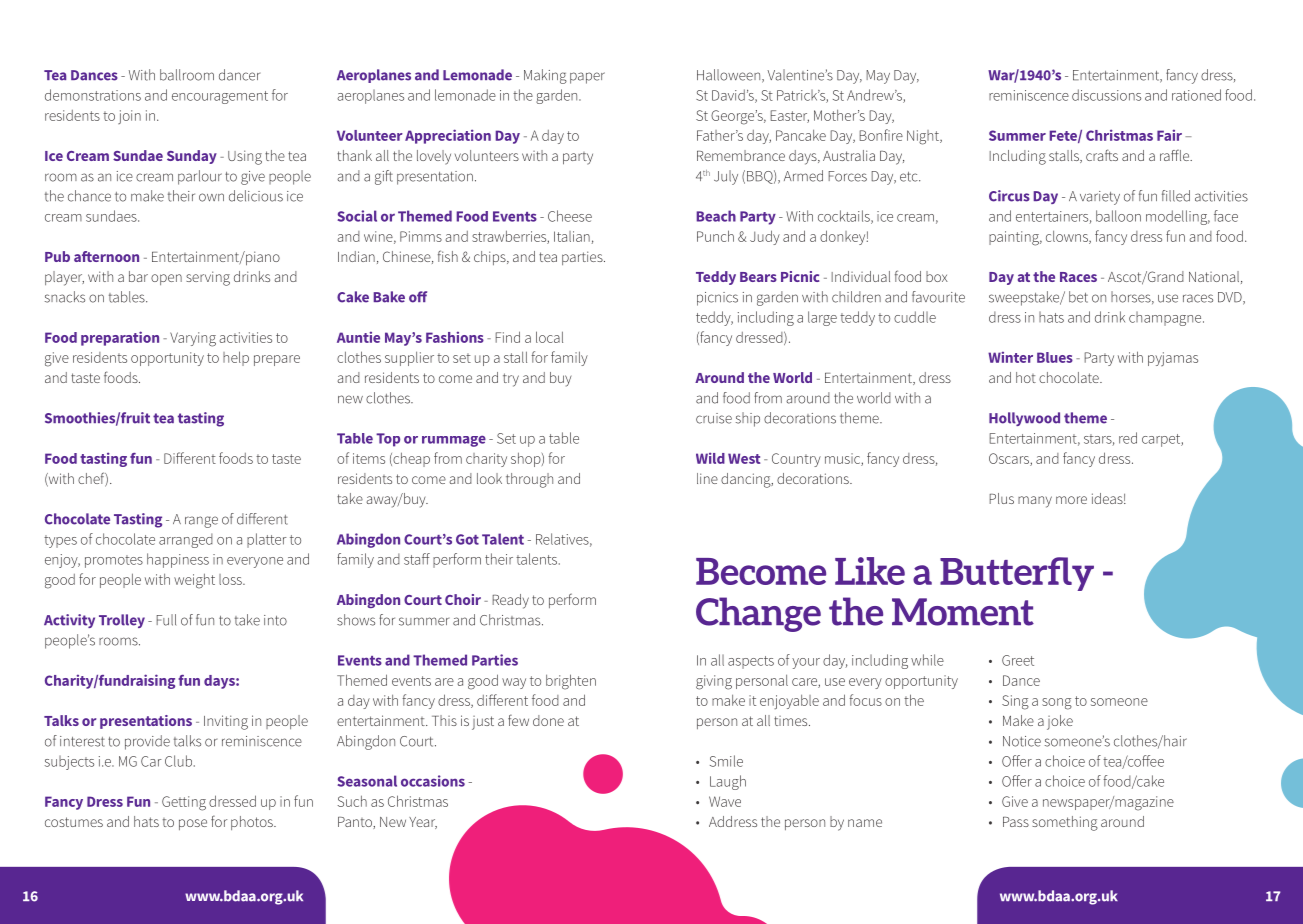 The image size is (1303, 924). What do you see at coordinates (1106, 95) in the image?
I see `discussions` at bounding box center [1106, 95].
